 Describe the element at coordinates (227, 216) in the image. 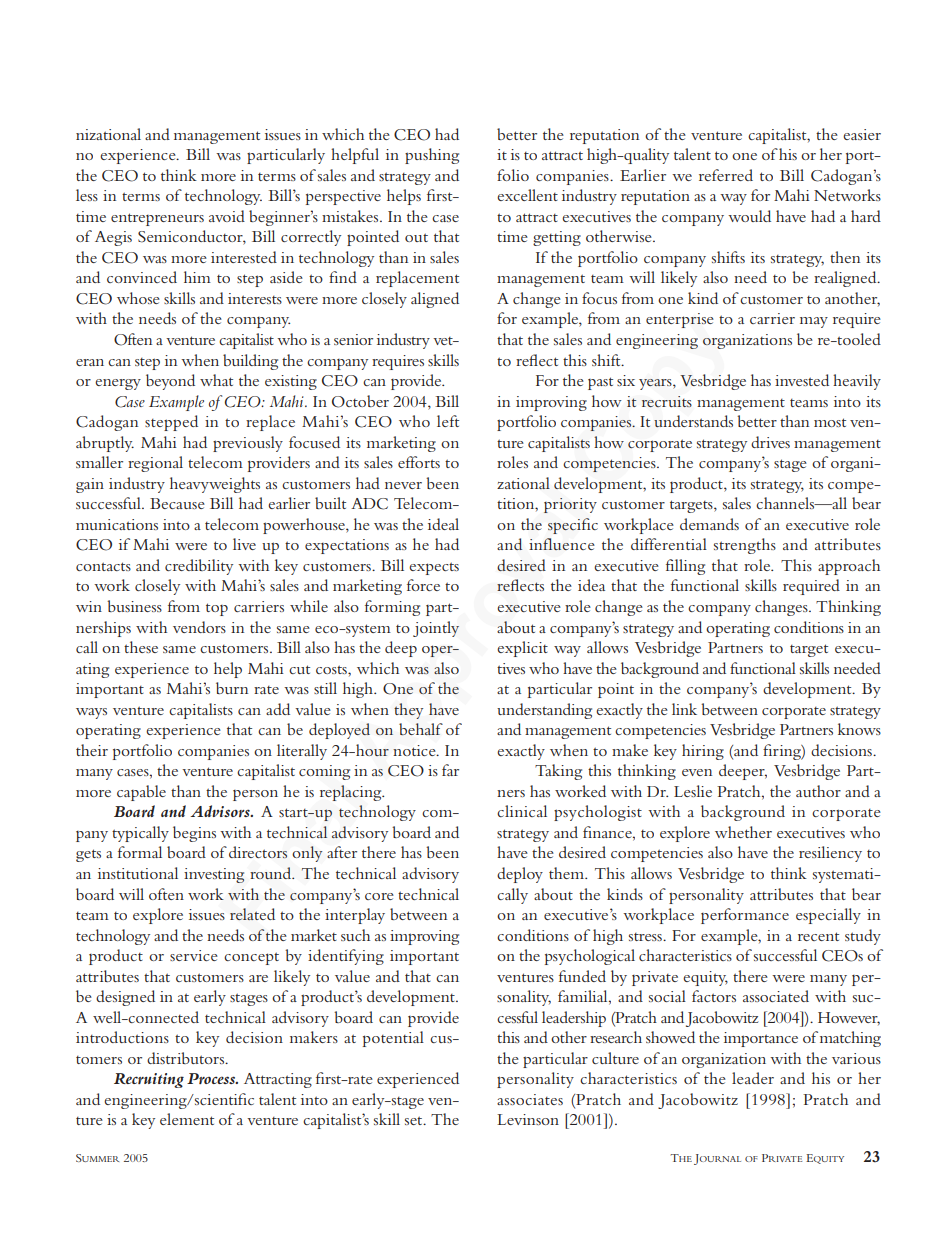

I see `avoid` at that location.
